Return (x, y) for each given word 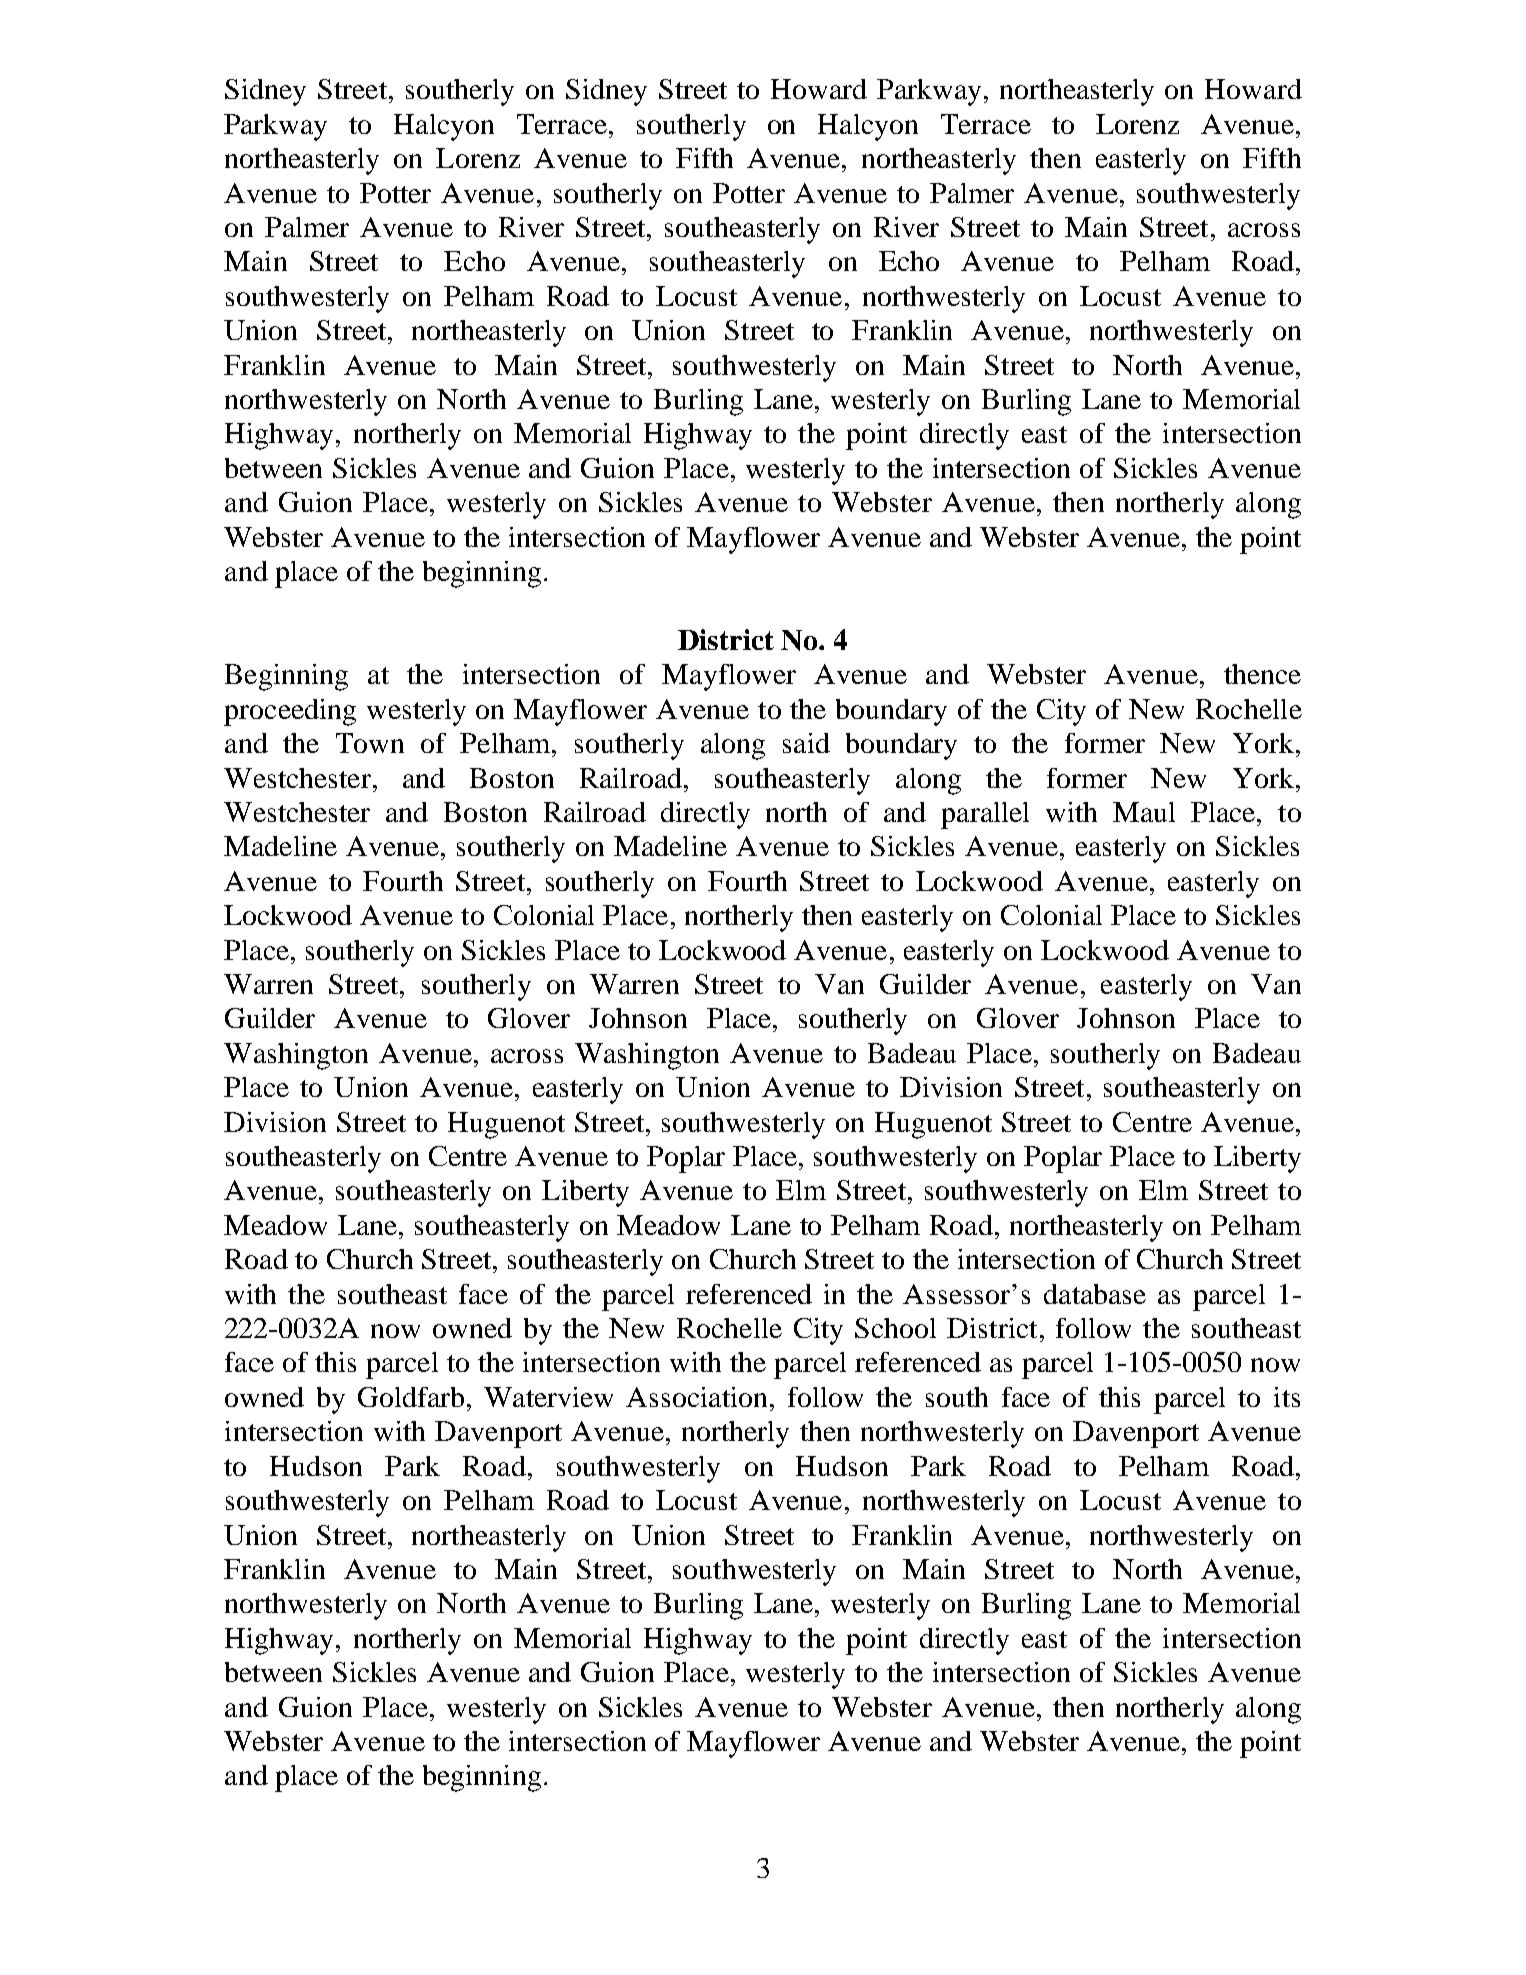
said (806, 743)
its (1287, 1397)
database (1095, 1294)
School (895, 1328)
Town (370, 743)
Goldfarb (411, 1397)
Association (696, 1397)
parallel (985, 815)
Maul (1144, 812)
